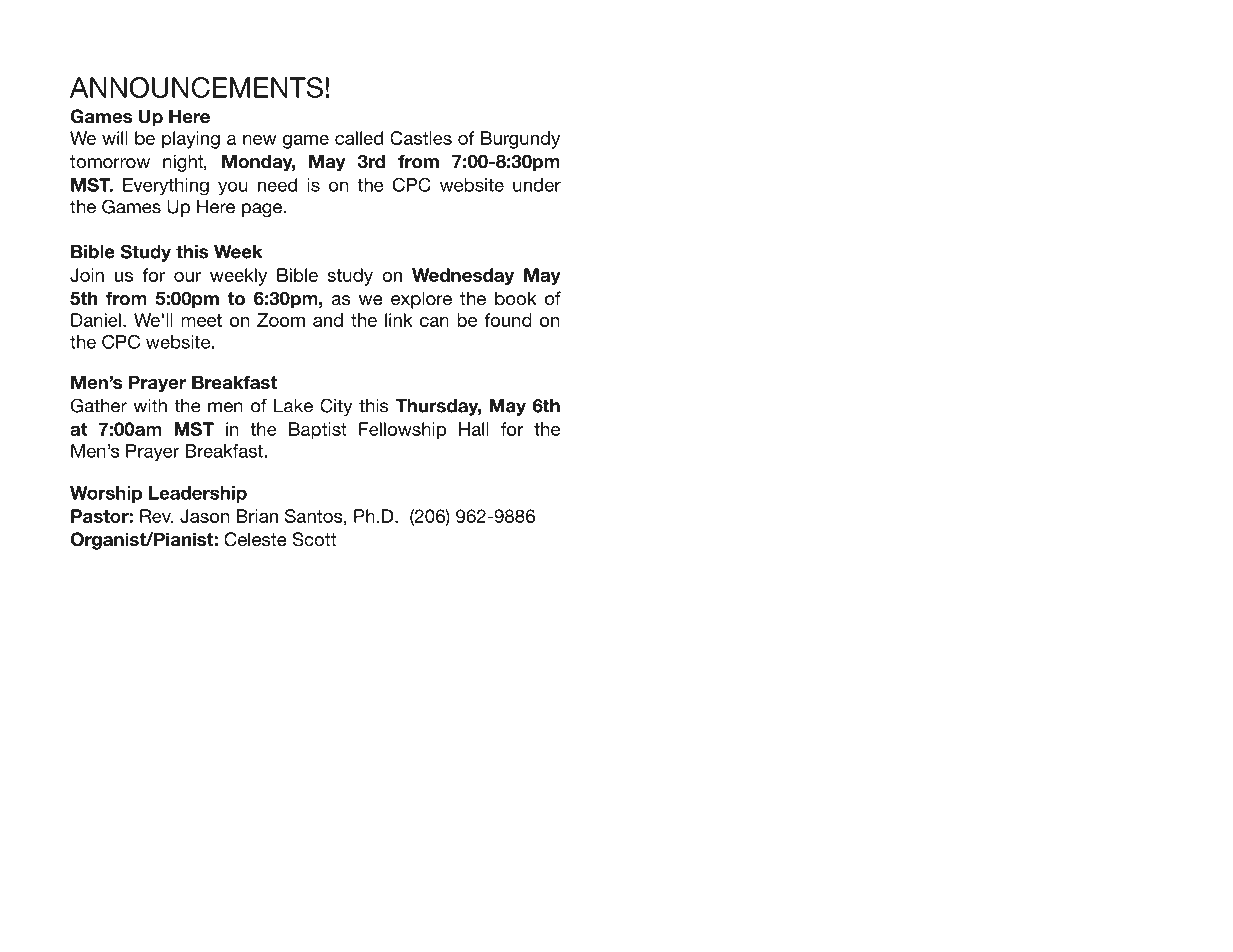 This page has width=1233, height=952. I want to click on Burgundy, so click(520, 140).
